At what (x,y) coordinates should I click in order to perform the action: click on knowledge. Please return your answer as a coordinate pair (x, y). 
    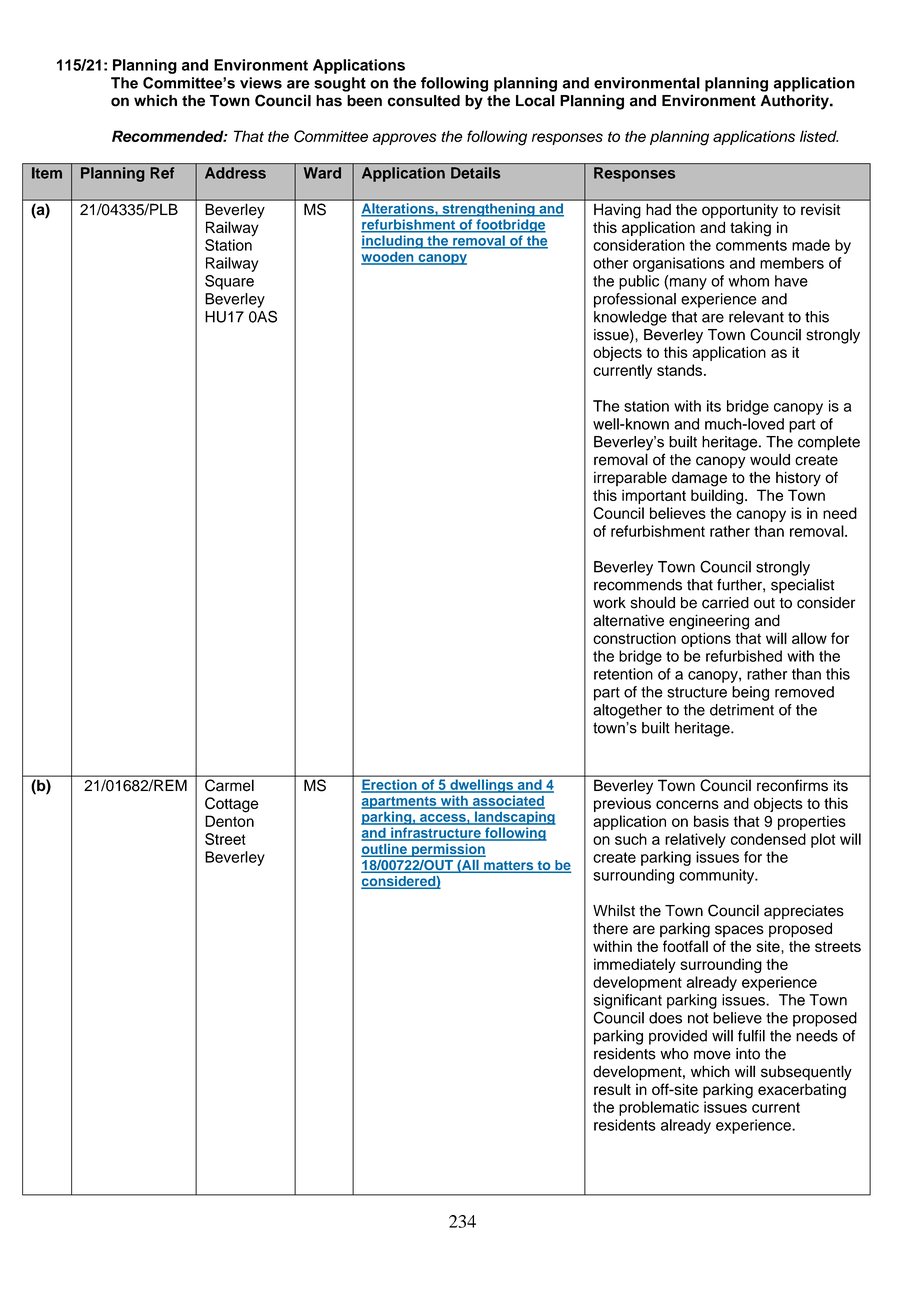
    Looking at the image, I should click on (630, 318).
